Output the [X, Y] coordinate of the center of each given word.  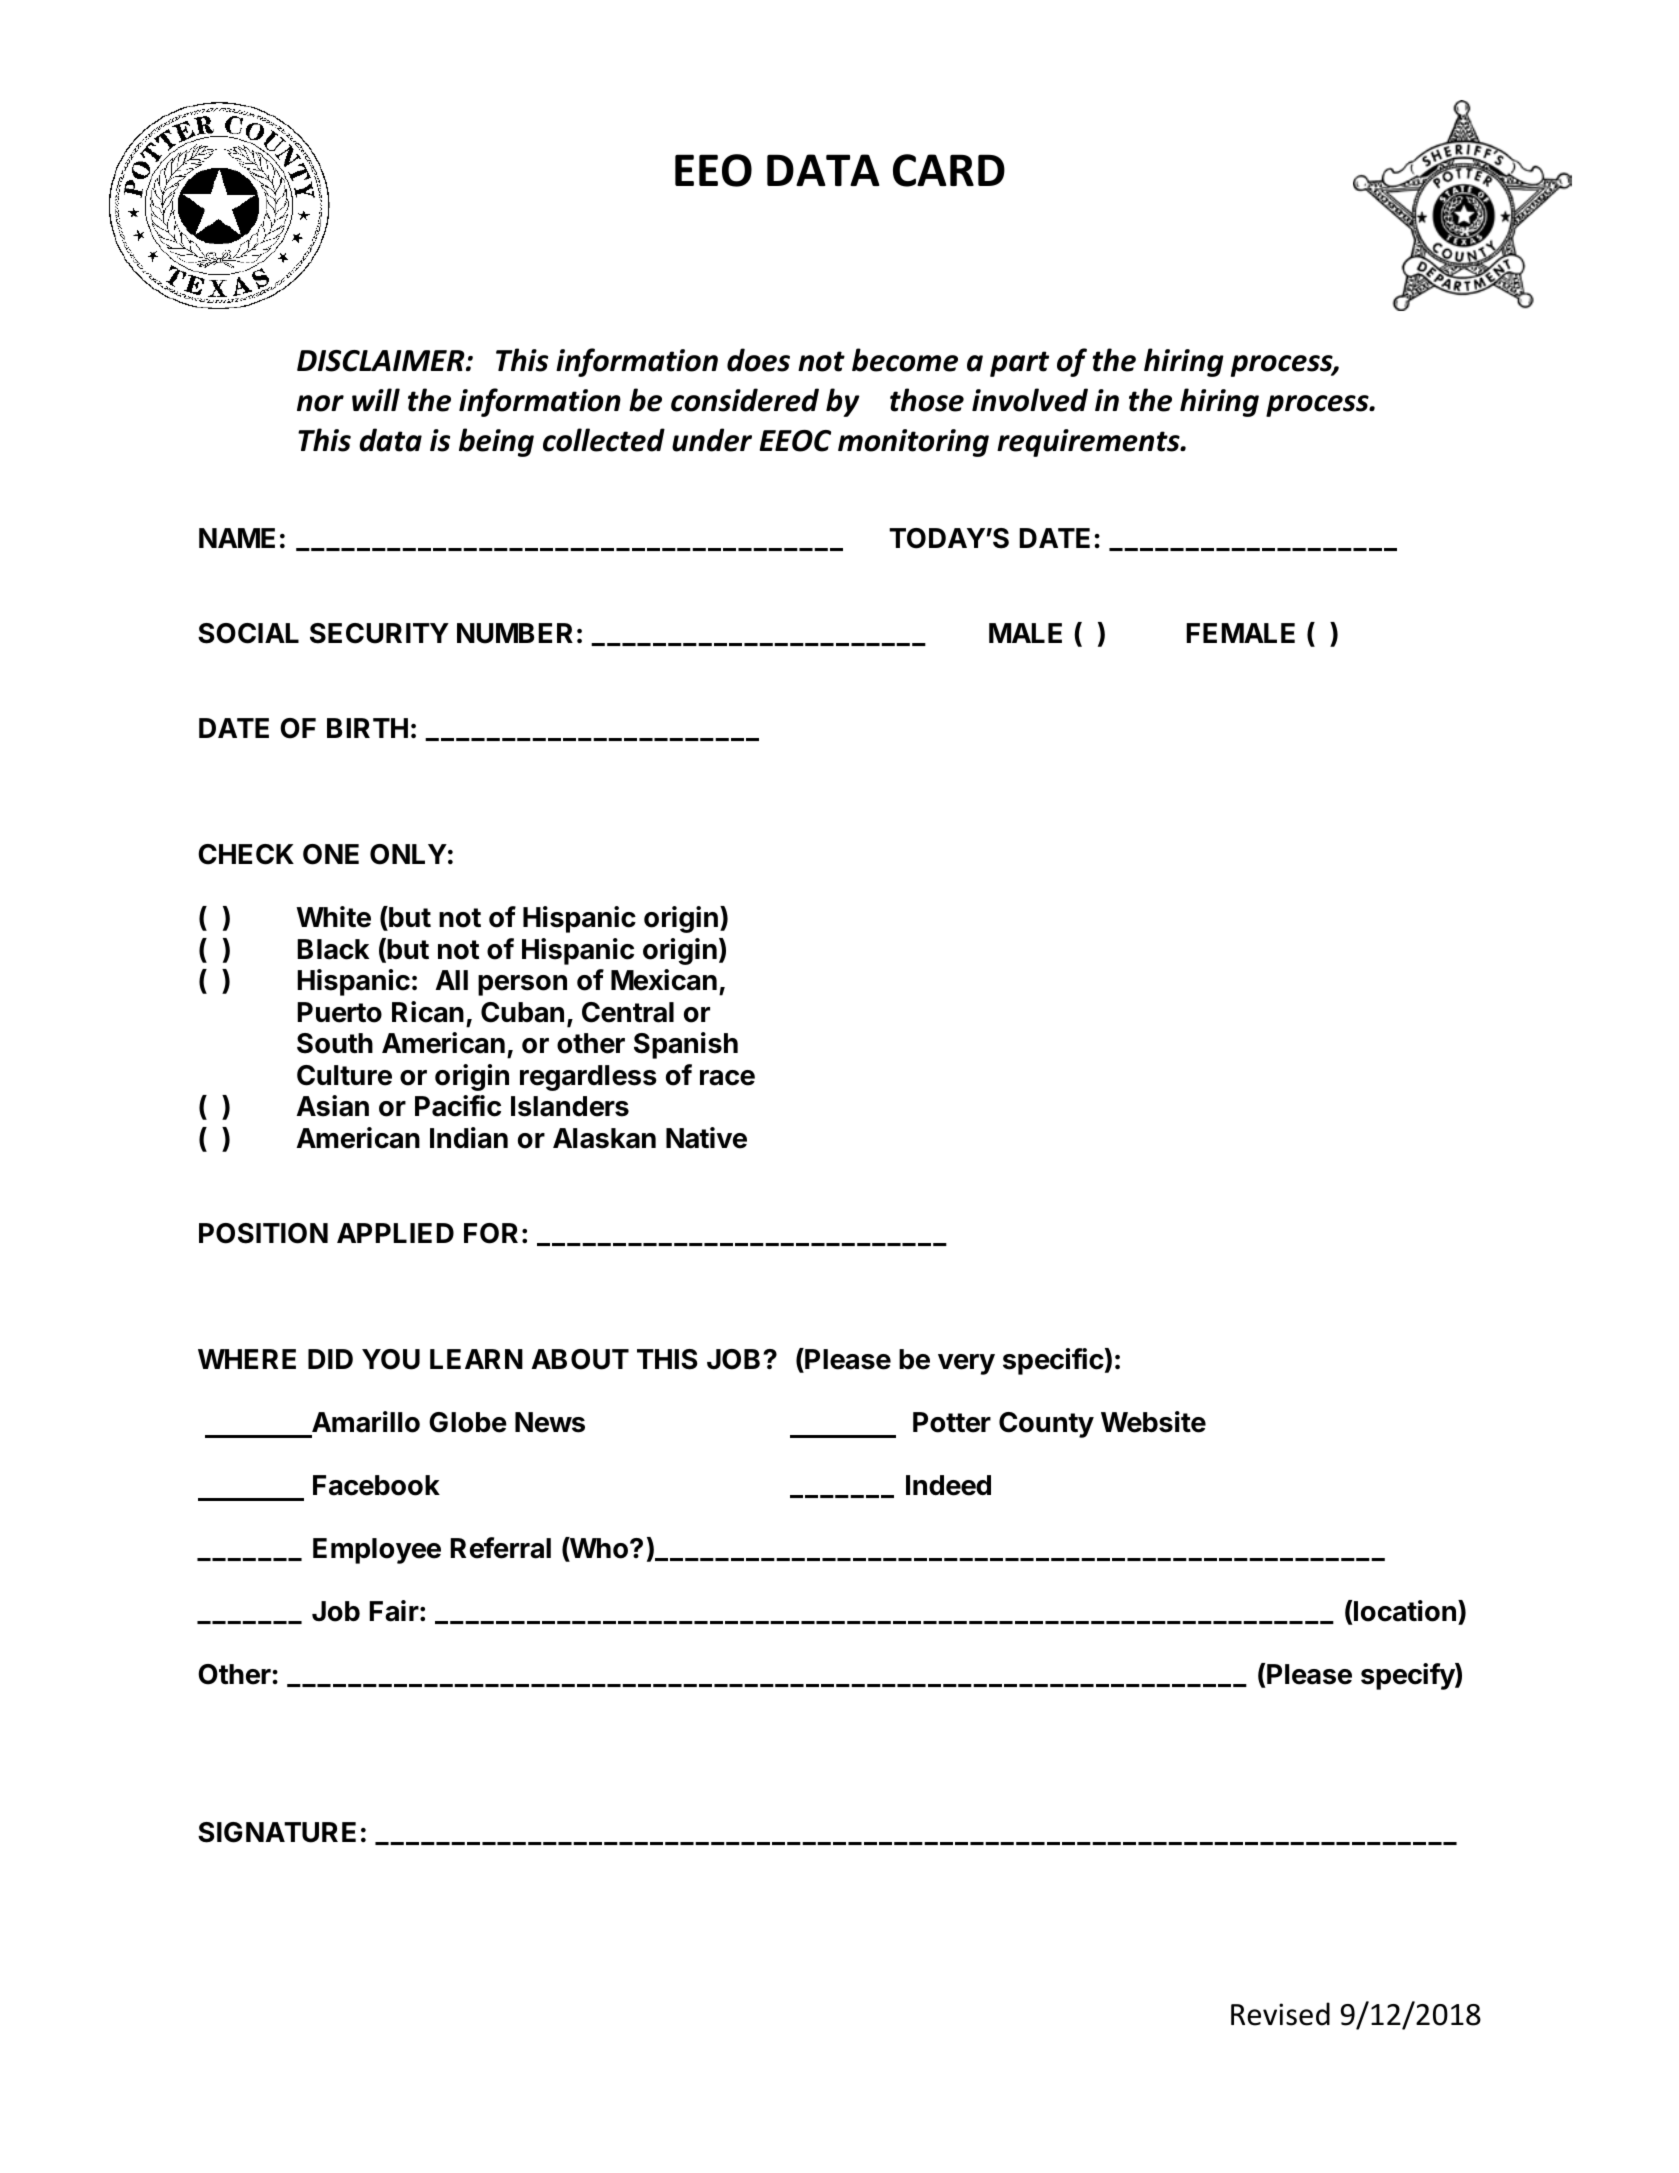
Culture [344, 1075]
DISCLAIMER [382, 361]
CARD [949, 170]
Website [1153, 1422]
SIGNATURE [277, 1832]
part [1019, 364]
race [727, 1078]
